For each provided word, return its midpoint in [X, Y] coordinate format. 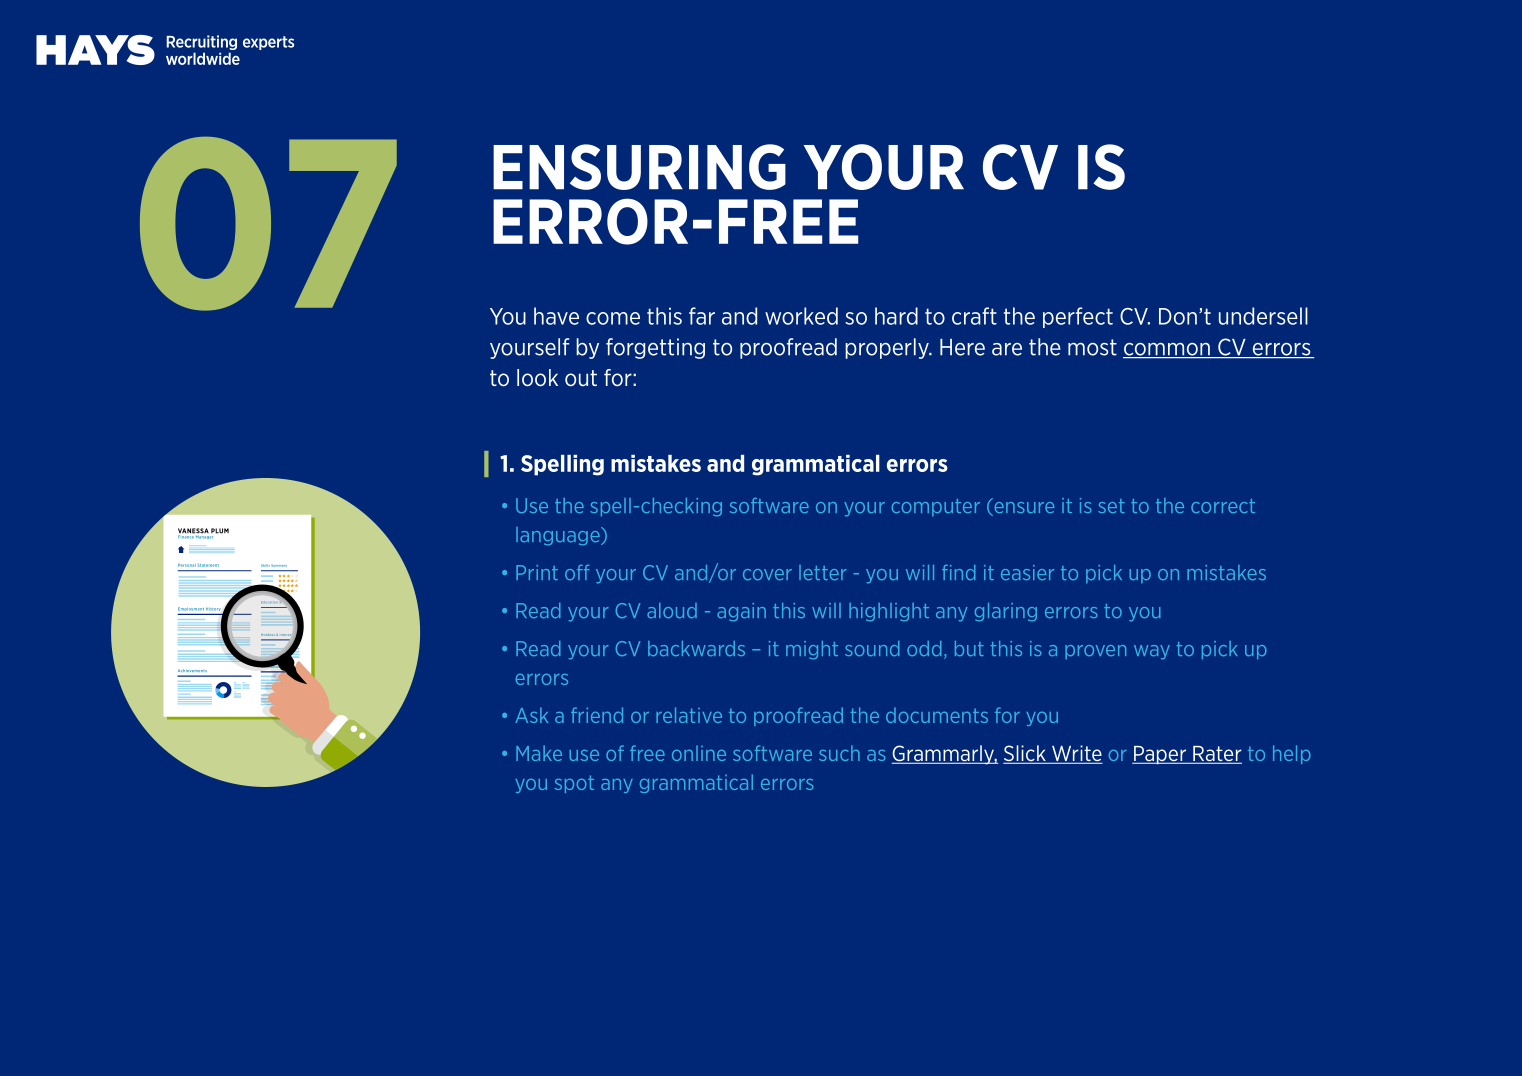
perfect [1078, 317]
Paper [1160, 755]
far [702, 316]
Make [539, 753]
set [1111, 506]
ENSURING [639, 167]
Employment [192, 610]
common [1167, 350]
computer [936, 507]
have [556, 316]
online [699, 753]
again [741, 612]
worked [801, 316]
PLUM [220, 531]
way [1152, 652]
